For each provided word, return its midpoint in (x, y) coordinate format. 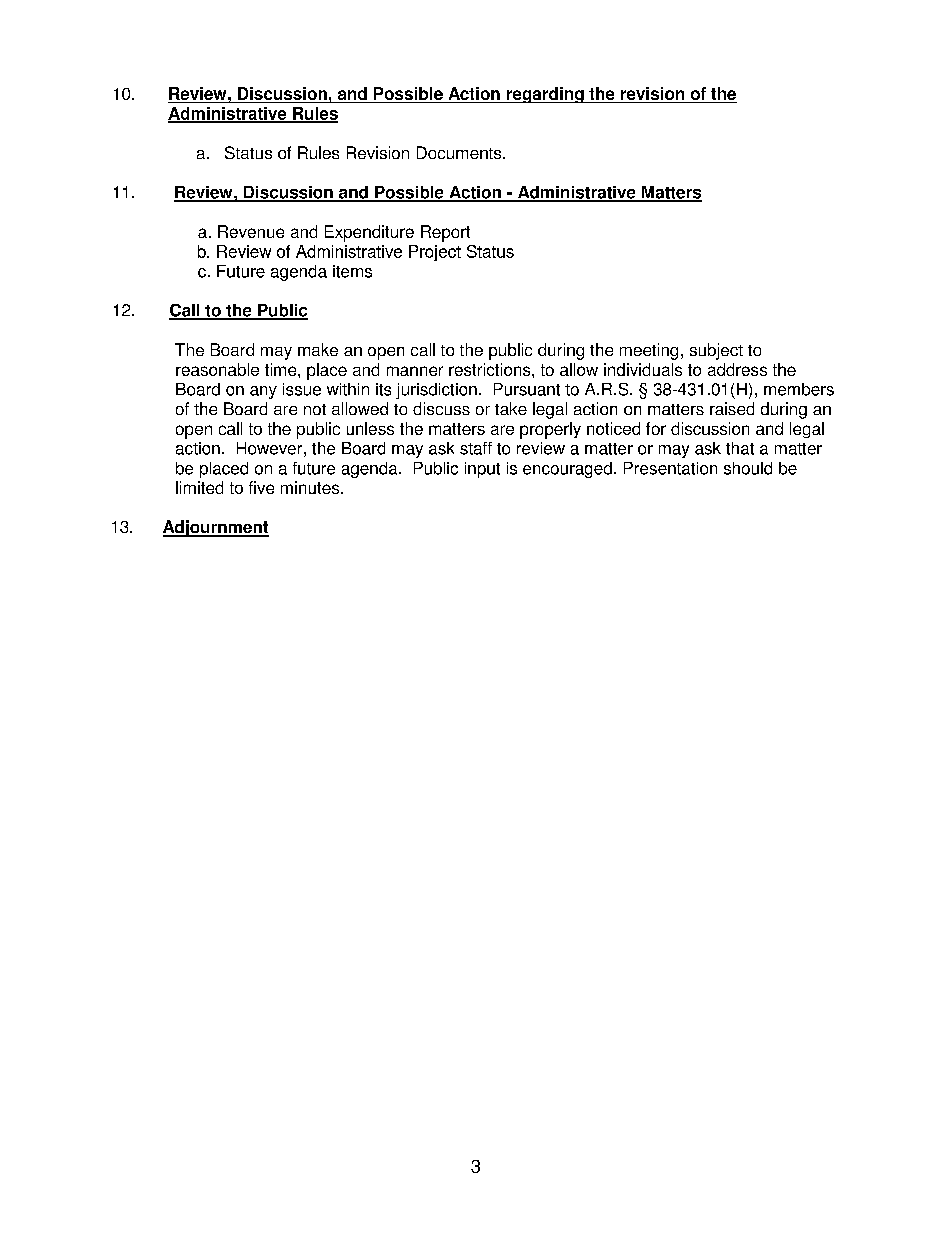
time (282, 369)
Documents (460, 152)
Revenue (251, 231)
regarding (545, 95)
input (482, 470)
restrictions (491, 369)
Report (445, 233)
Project (435, 253)
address (737, 369)
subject (716, 351)
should (748, 468)
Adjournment (216, 528)
